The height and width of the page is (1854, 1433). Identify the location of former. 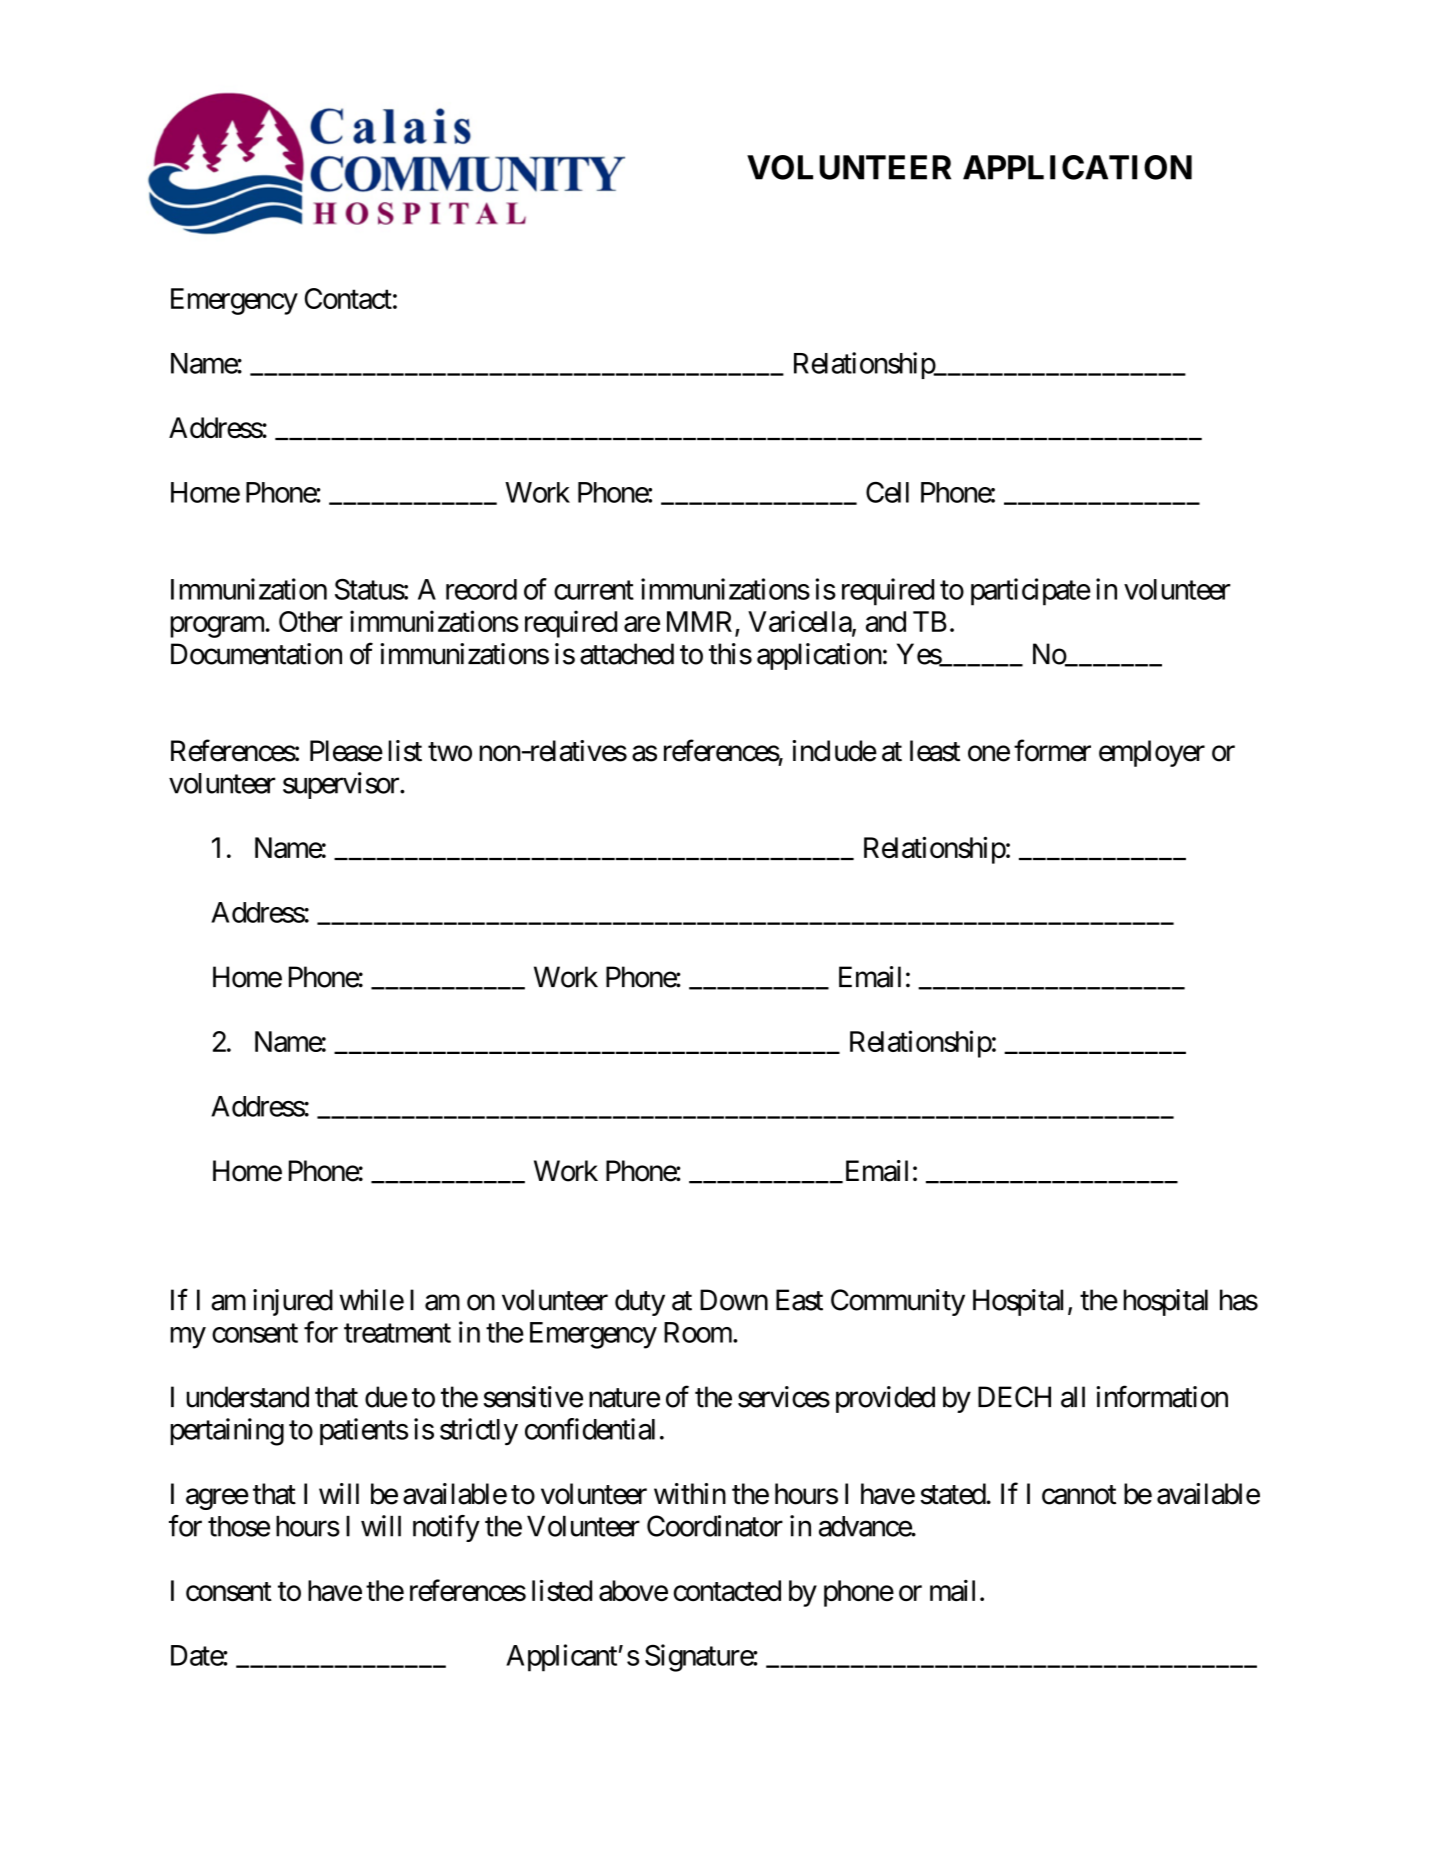
(1052, 750).
